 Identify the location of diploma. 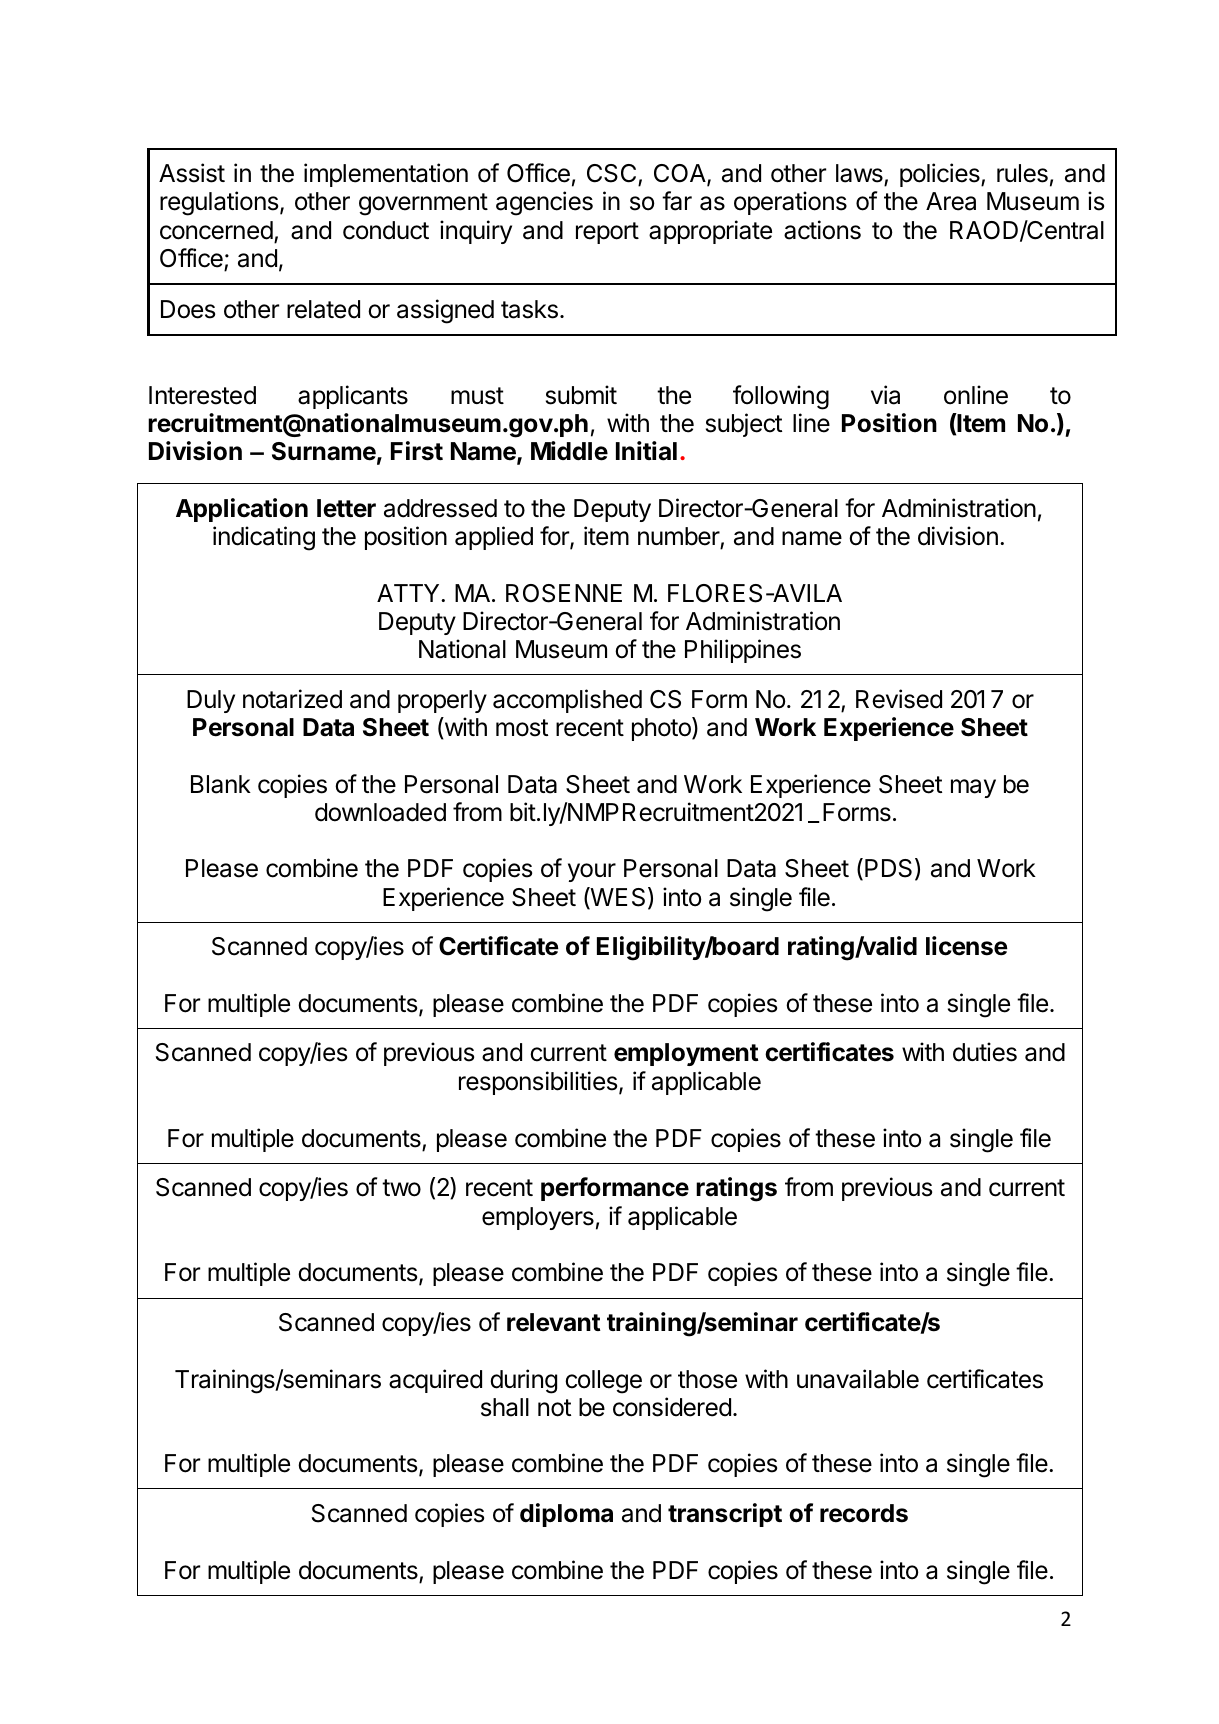
(566, 1515).
